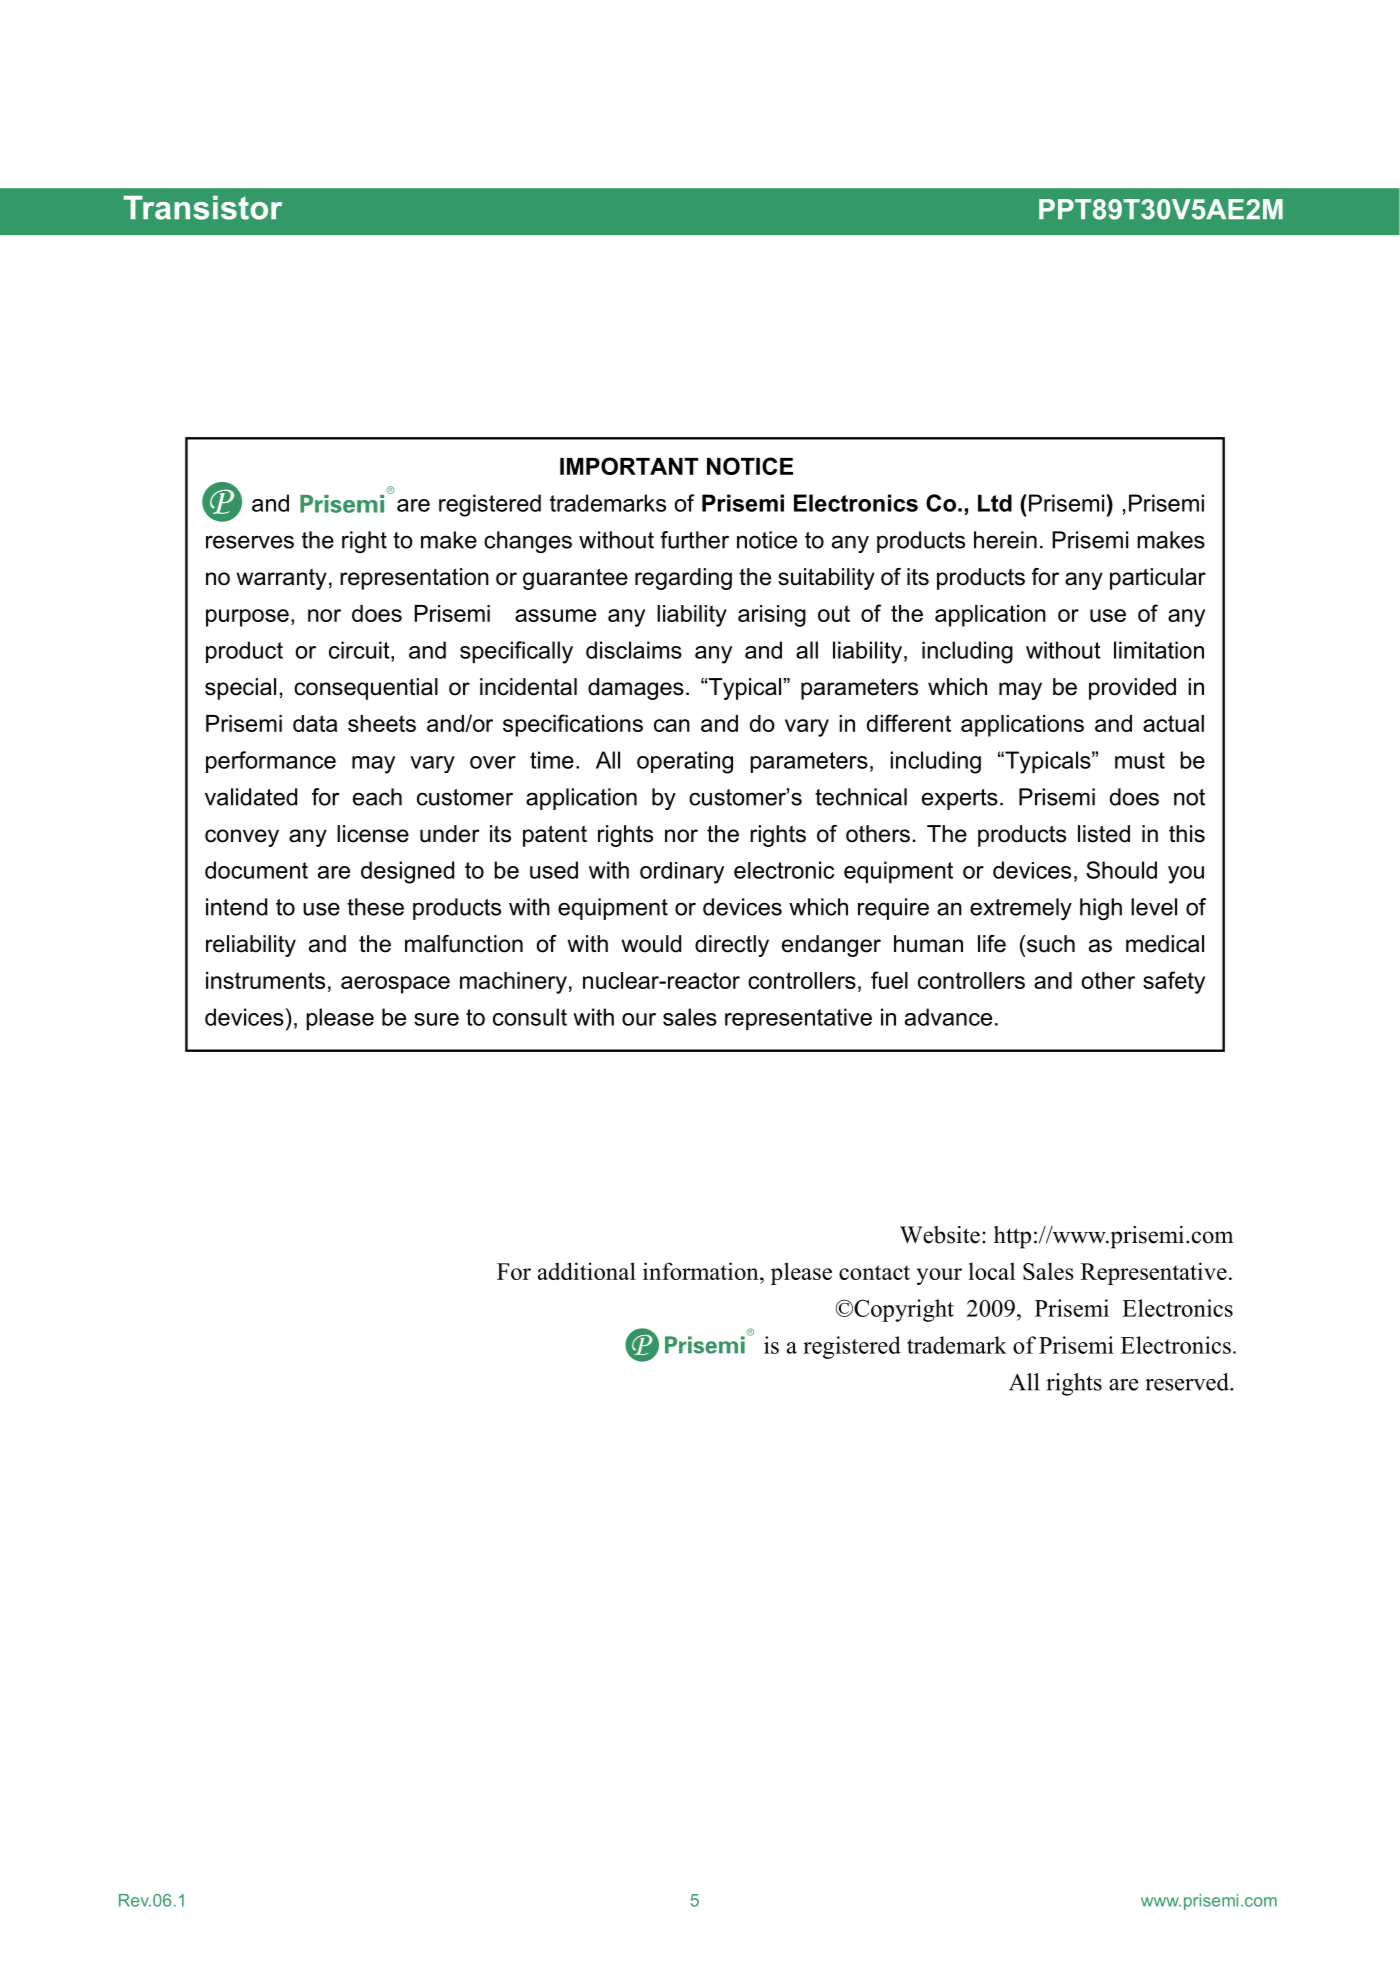 This page has height=1981, width=1400. What do you see at coordinates (587, 1271) in the page?
I see `additional` at bounding box center [587, 1271].
